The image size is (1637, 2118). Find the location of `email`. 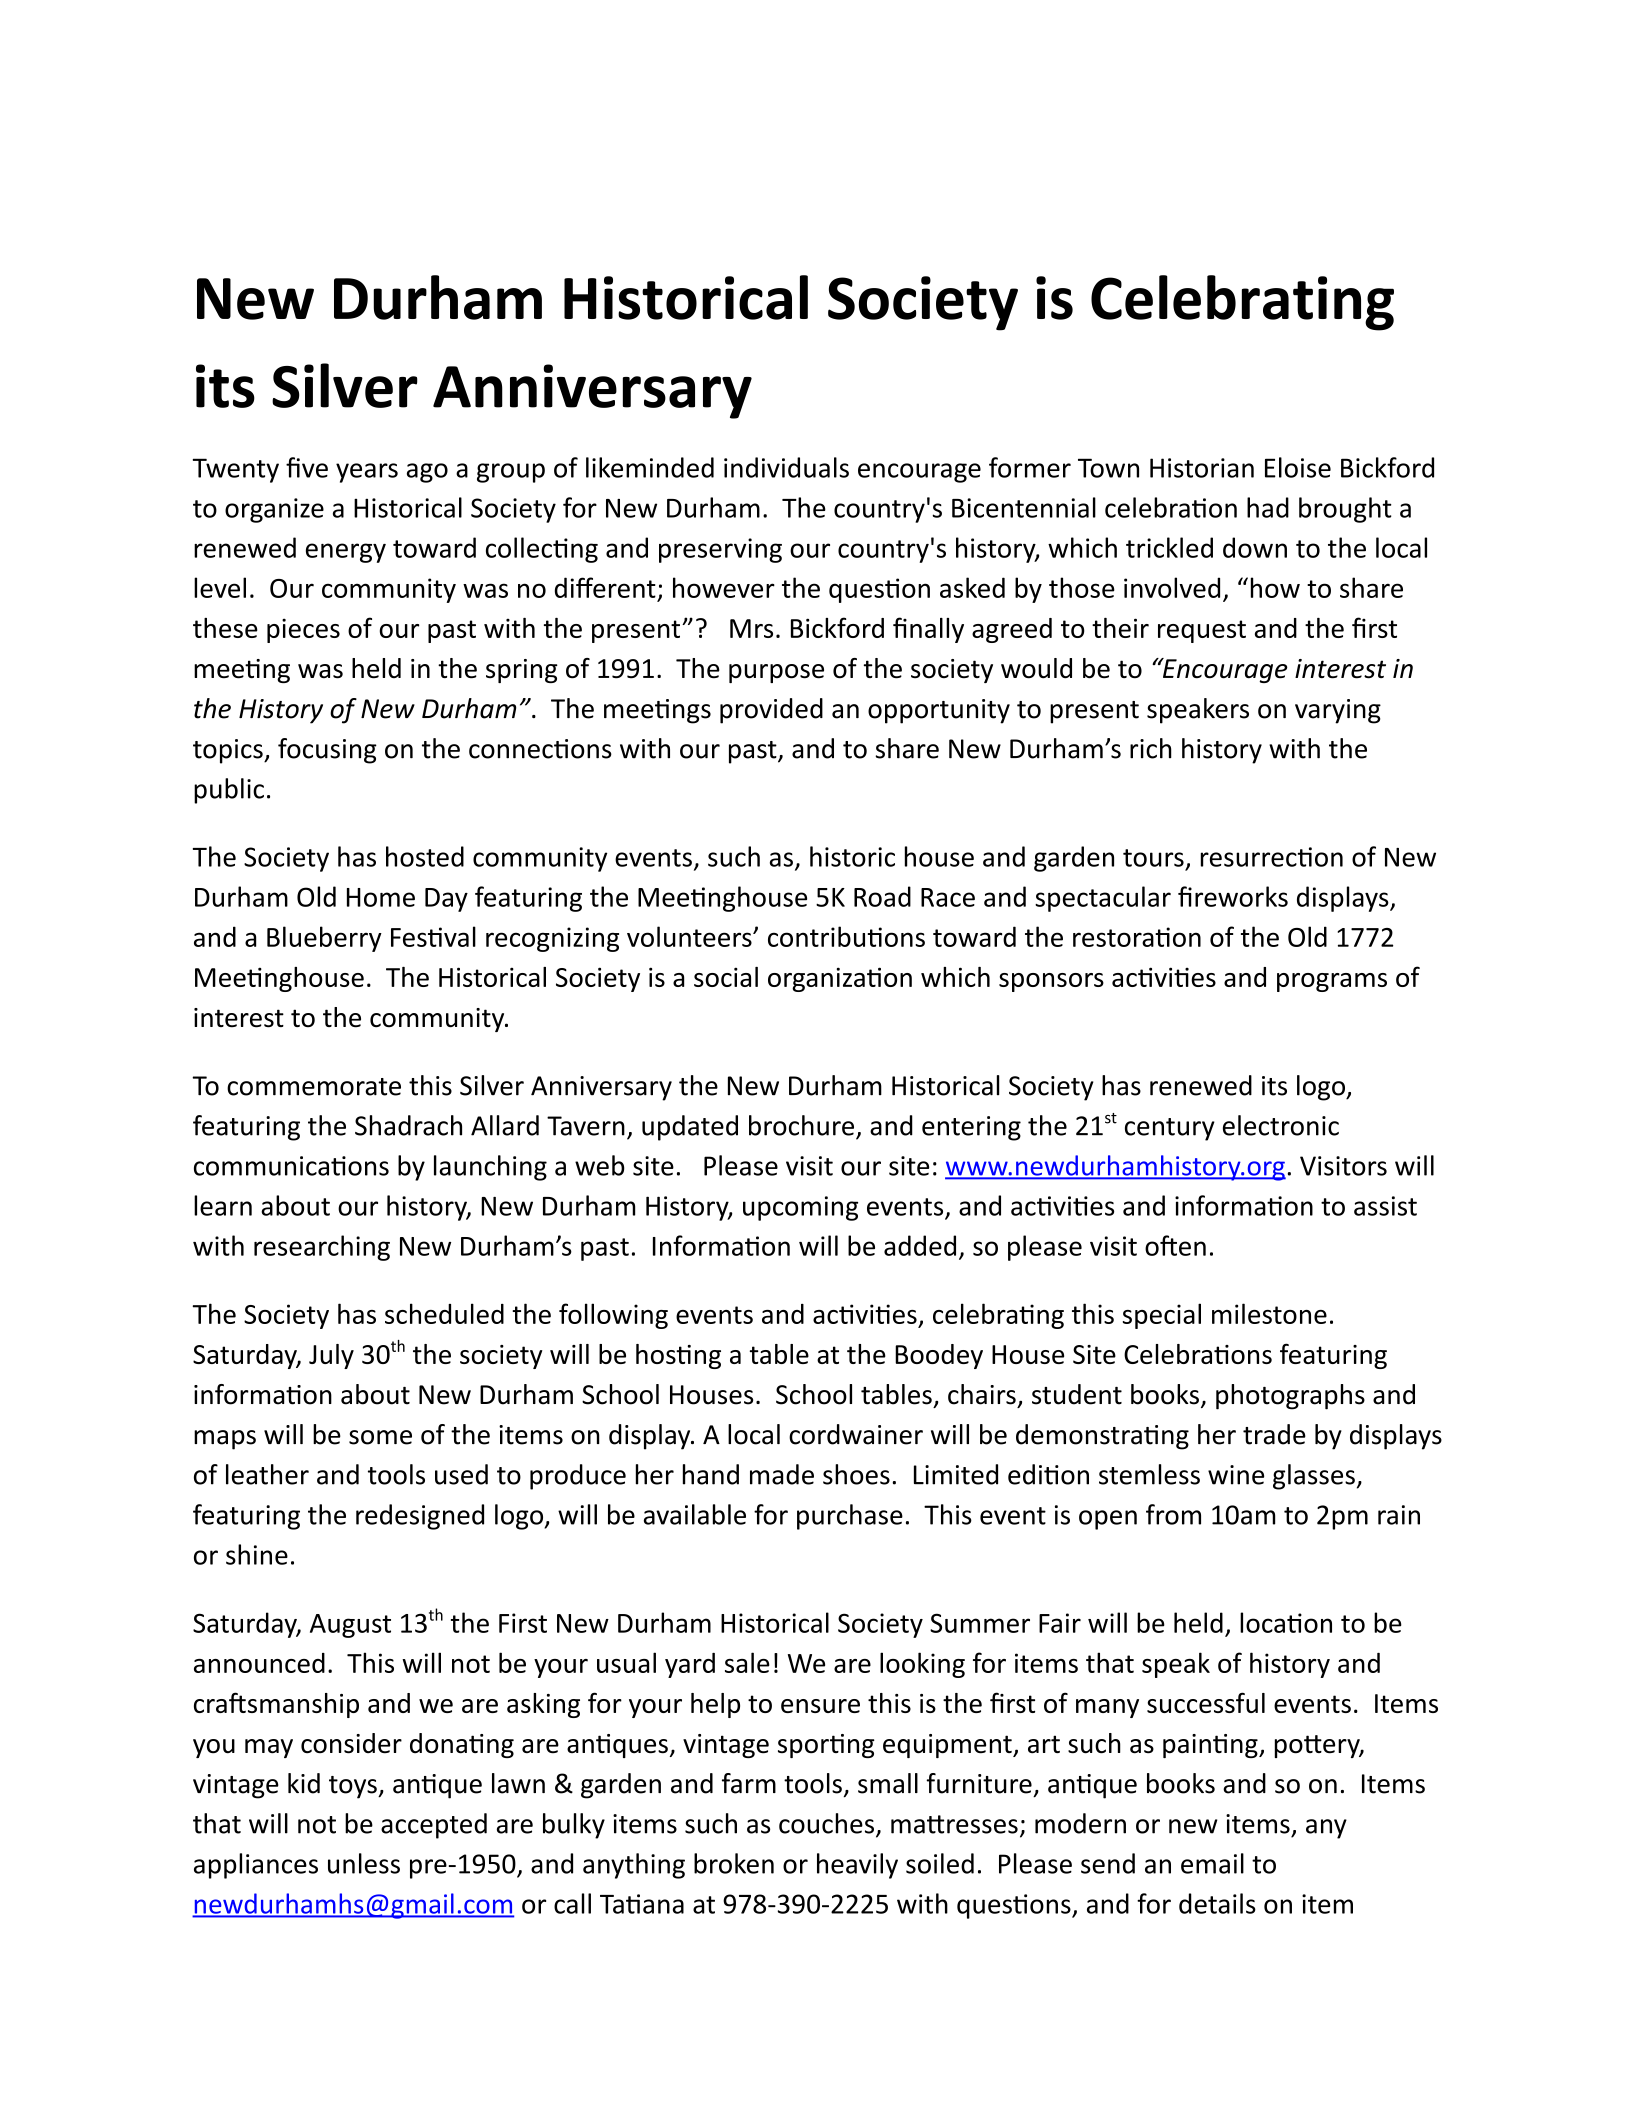

email is located at coordinates (1212, 1863).
